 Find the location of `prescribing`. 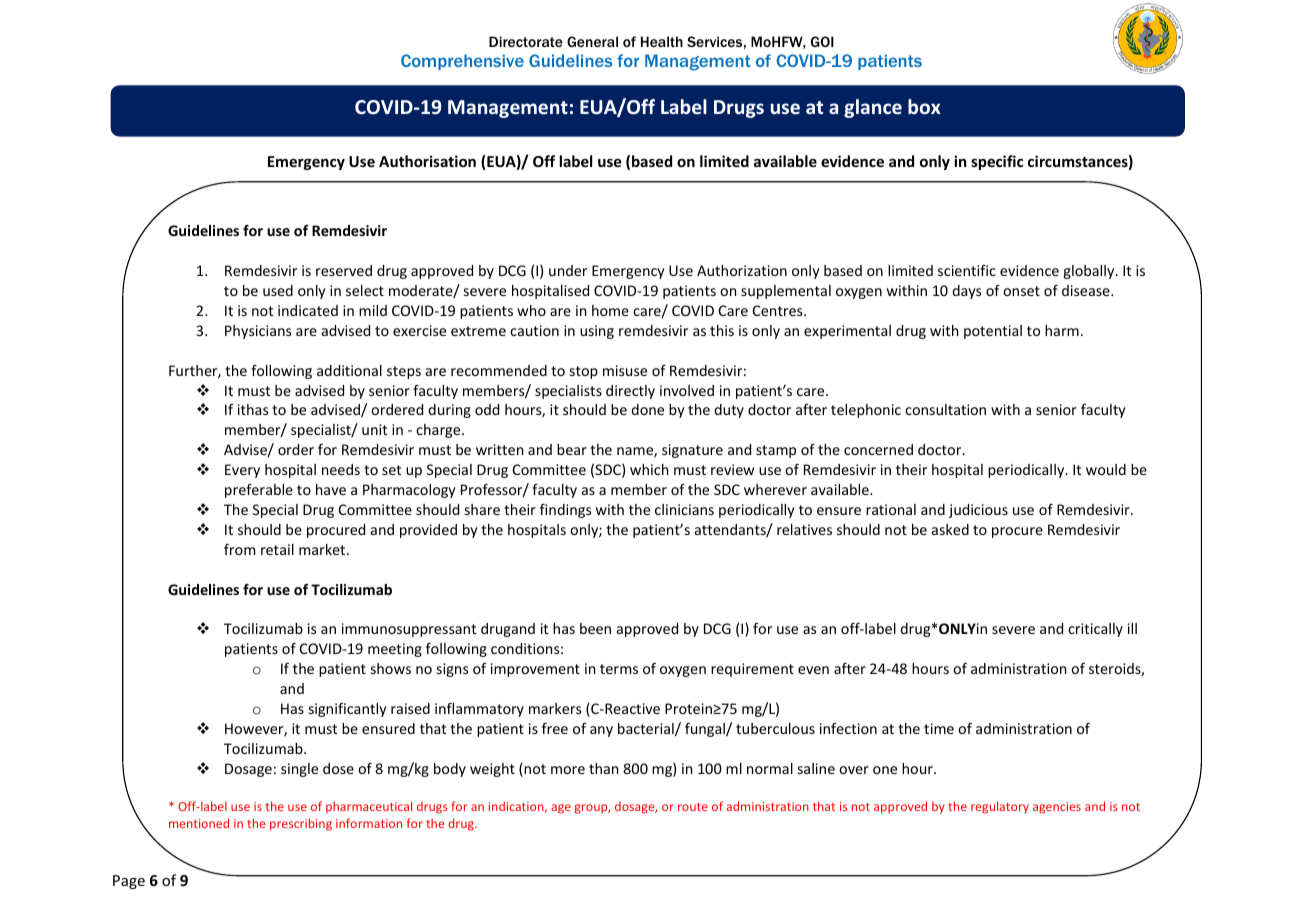

prescribing is located at coordinates (301, 824).
